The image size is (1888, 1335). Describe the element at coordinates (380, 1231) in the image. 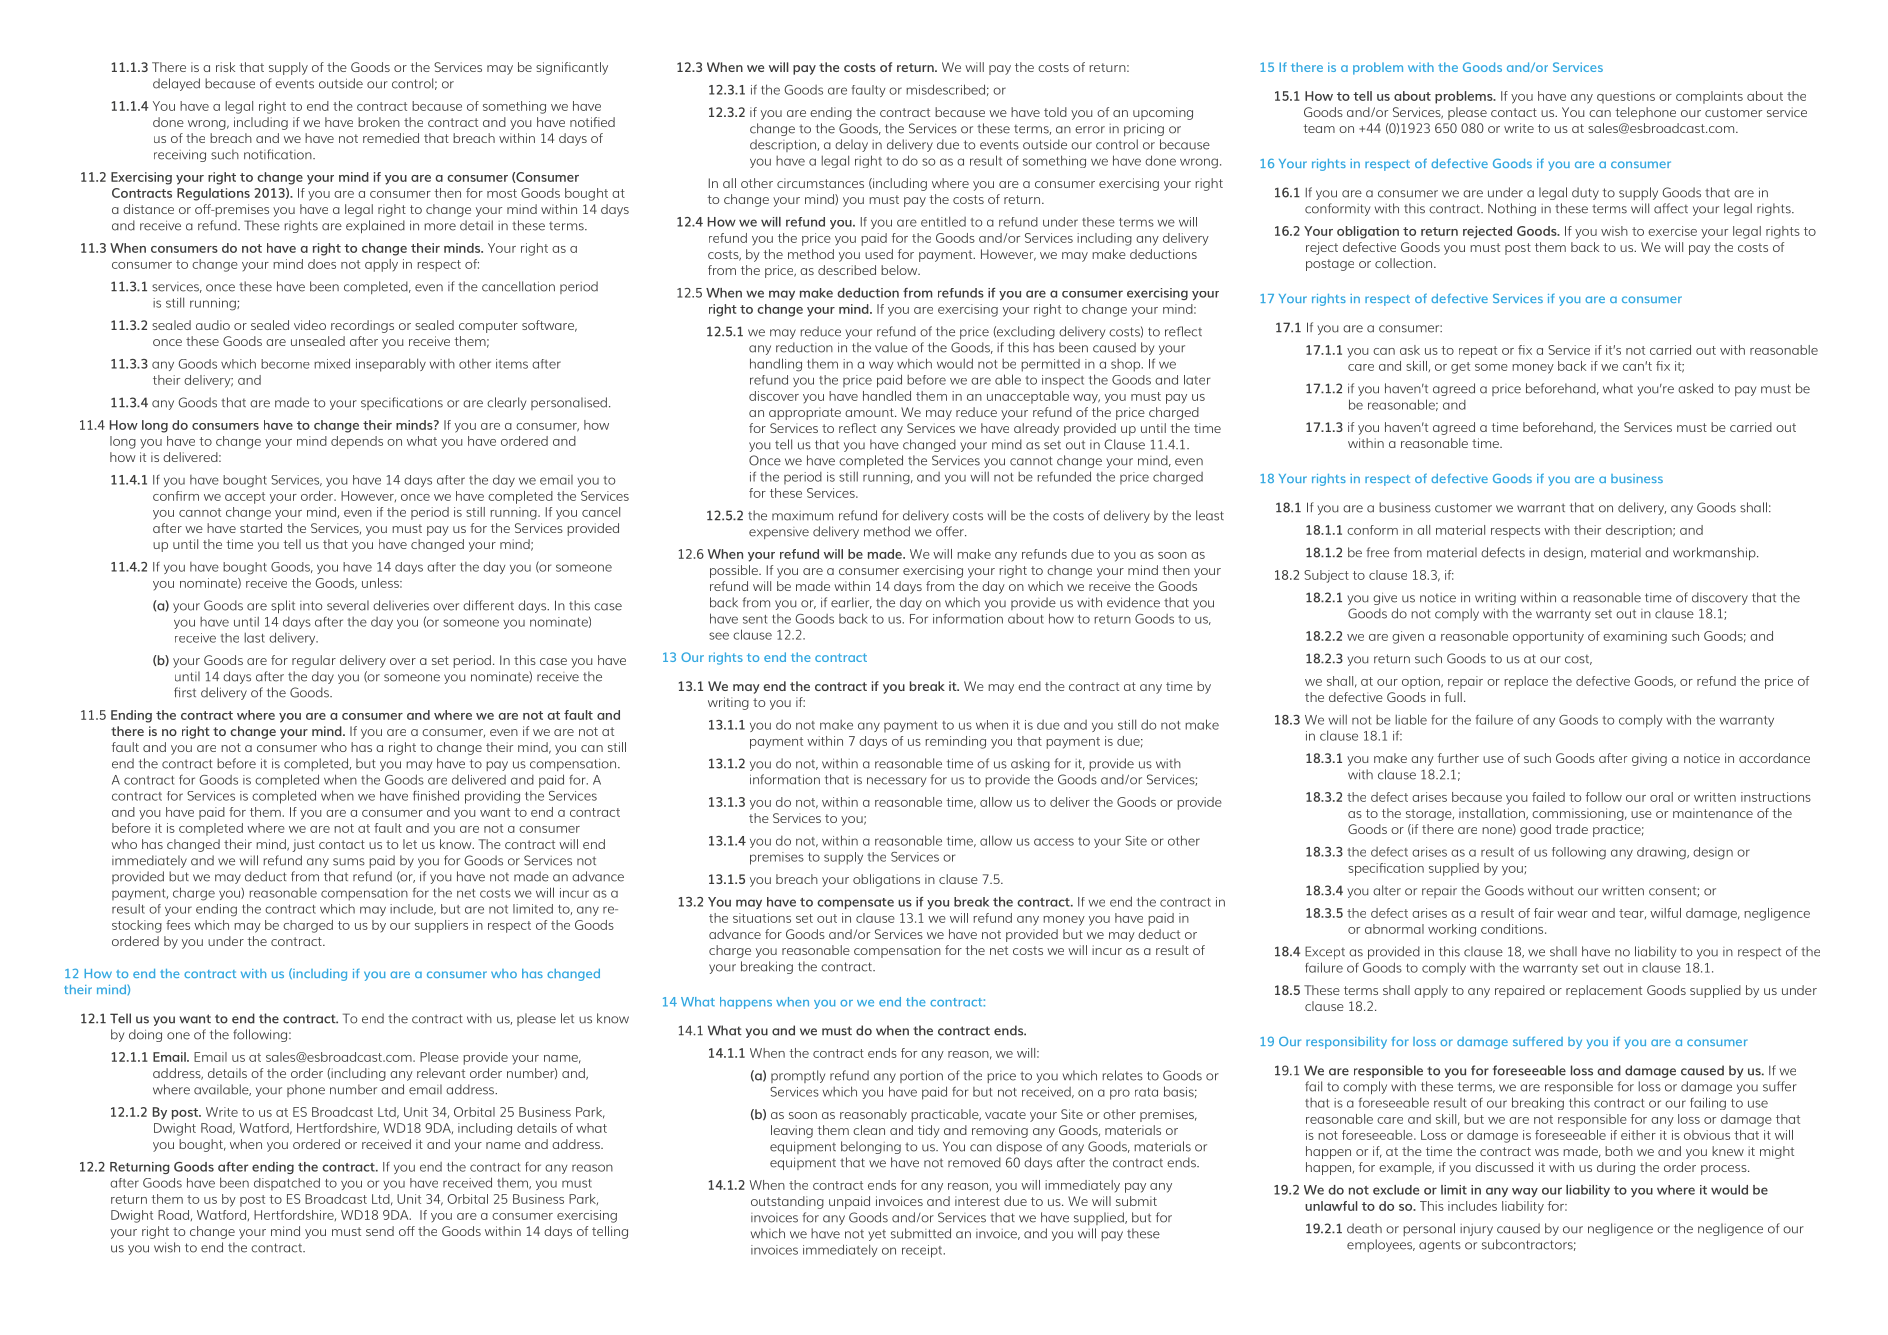

I see `send` at that location.
